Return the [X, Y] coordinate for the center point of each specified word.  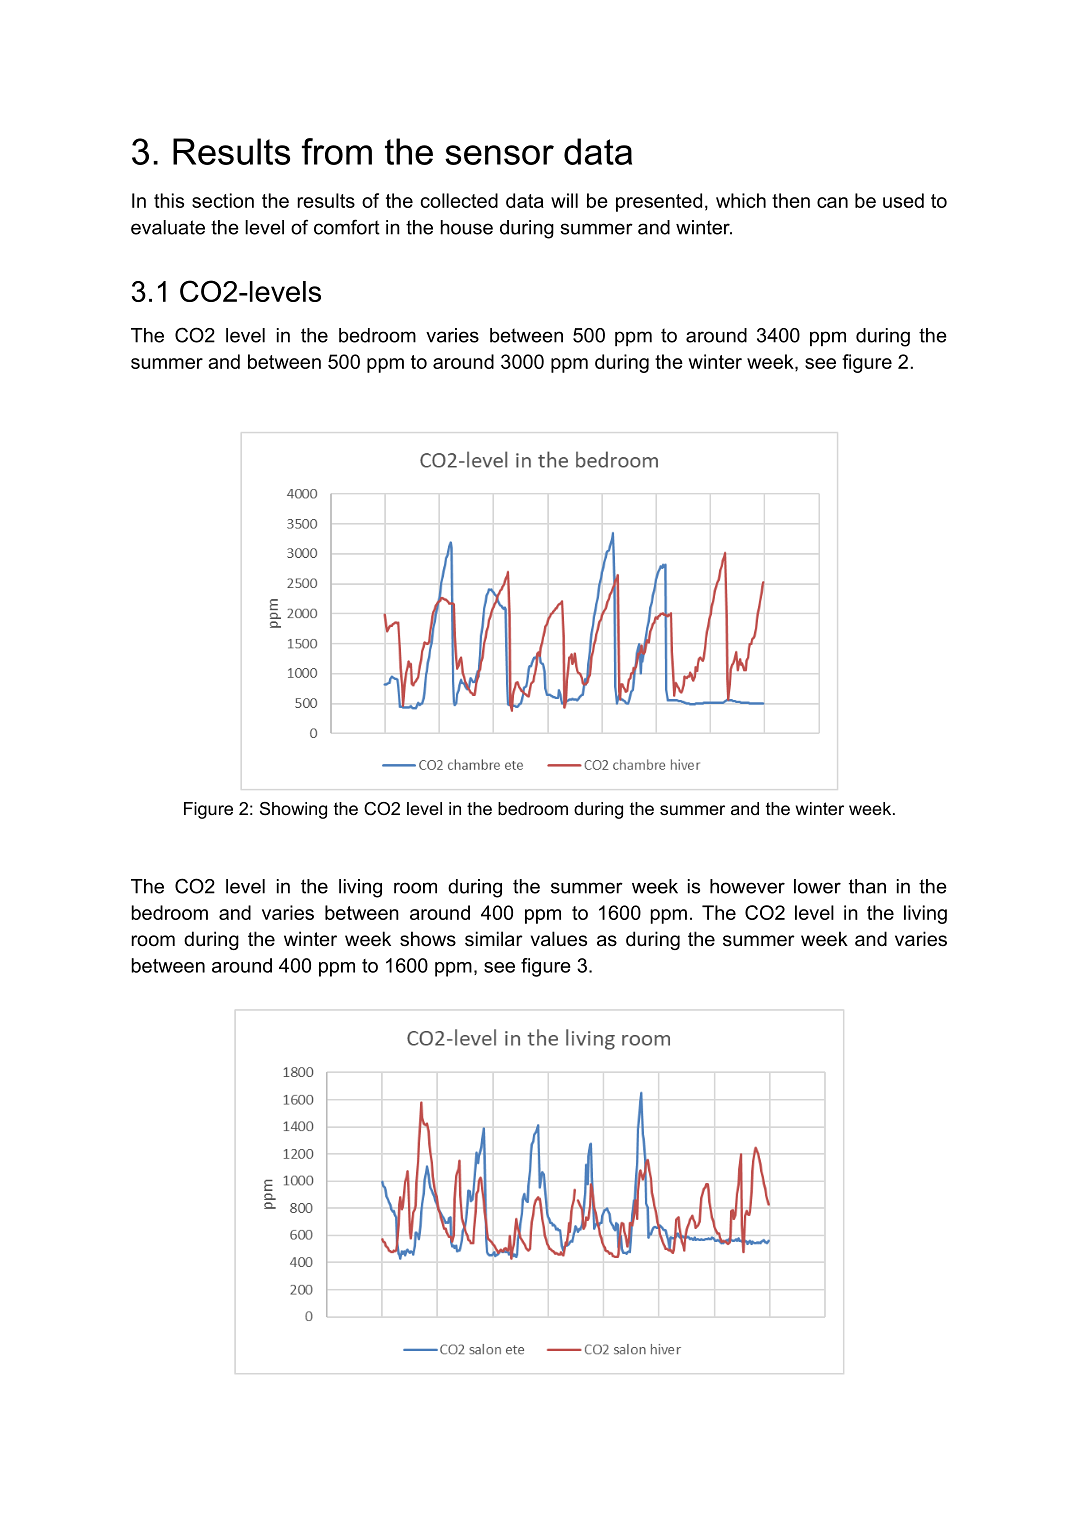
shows [428, 939]
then [791, 200]
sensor [499, 155]
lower [817, 886]
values [559, 939]
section [223, 200]
